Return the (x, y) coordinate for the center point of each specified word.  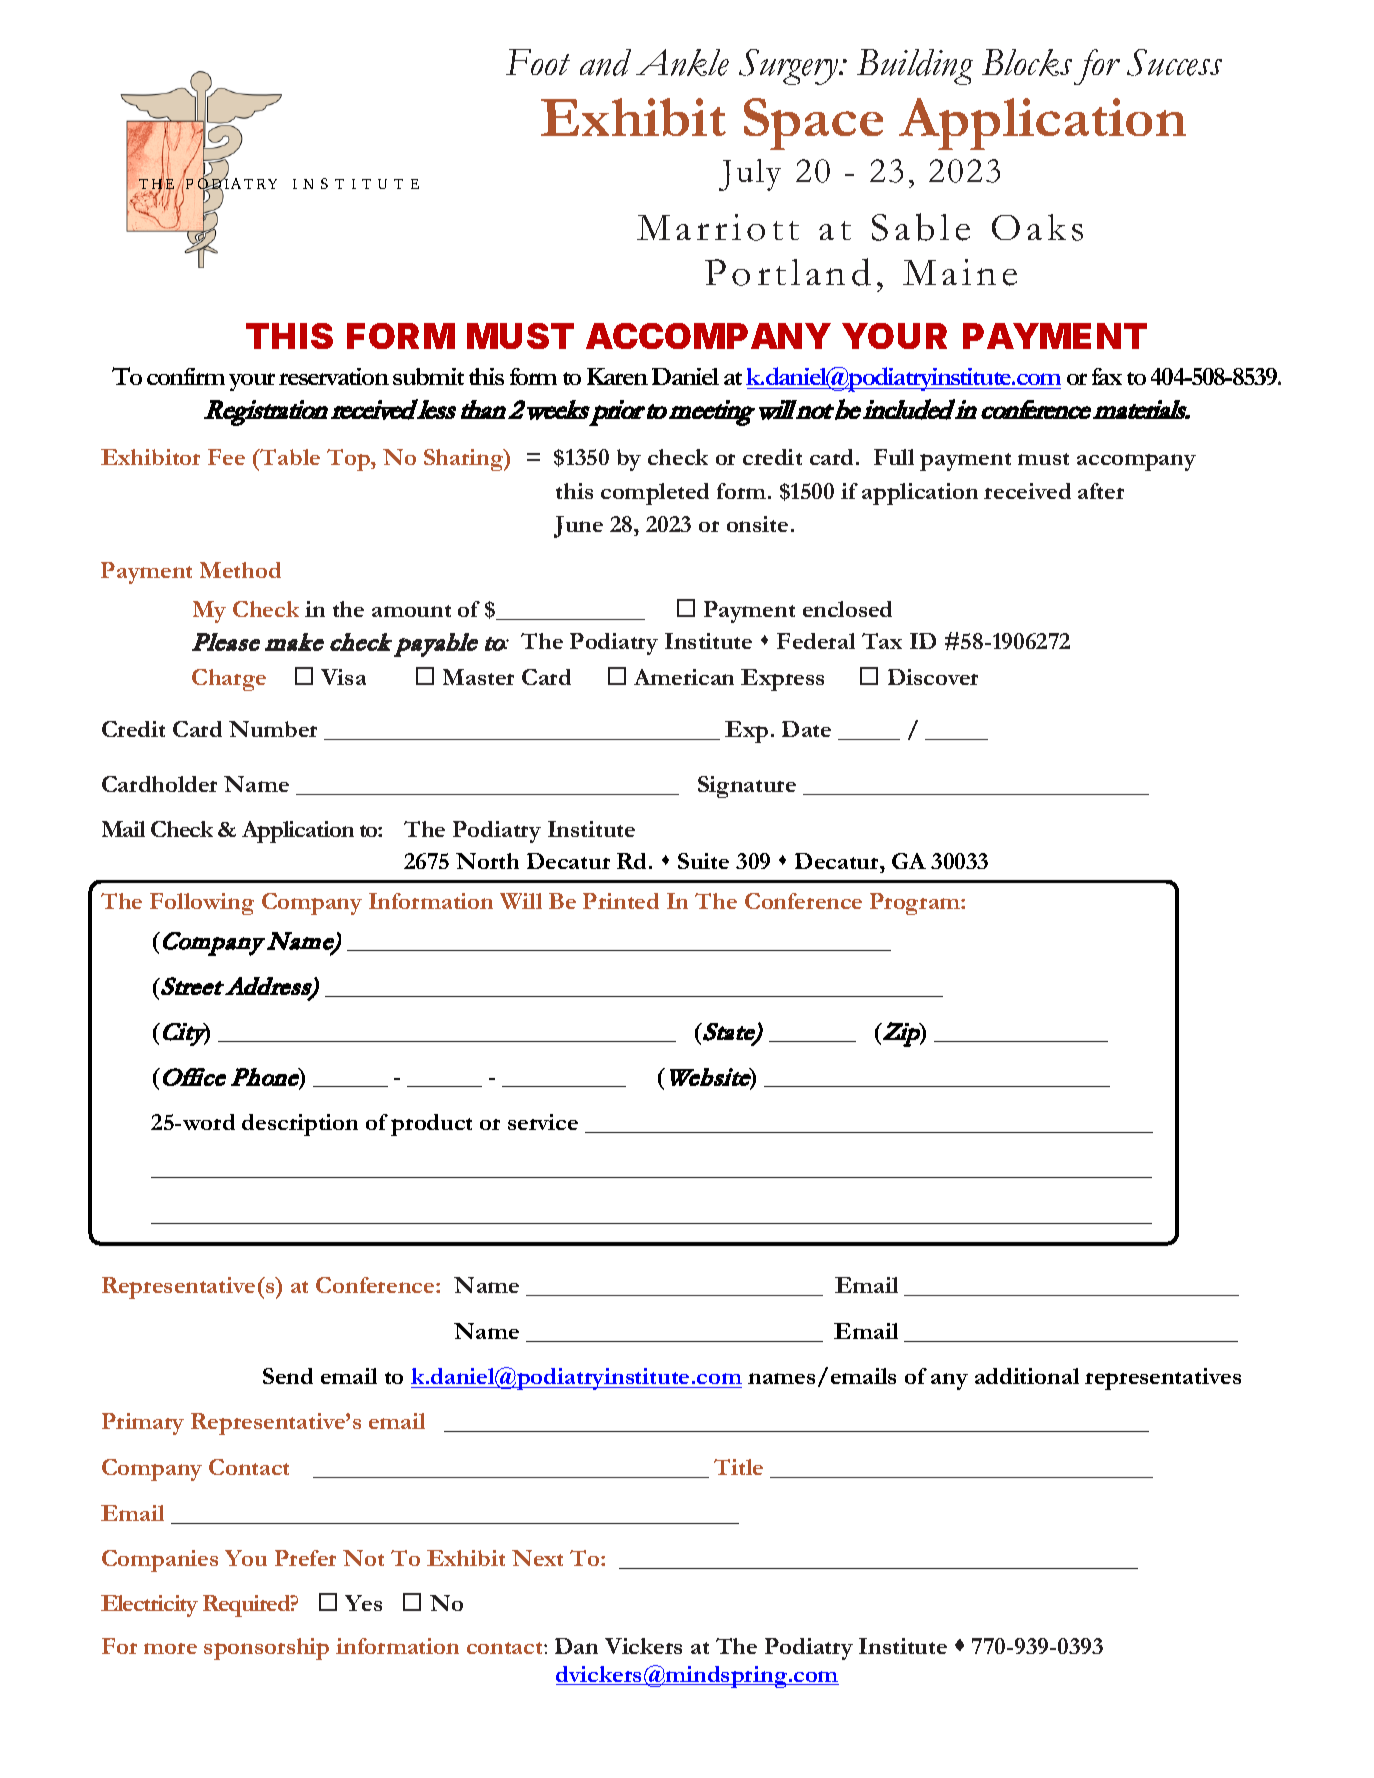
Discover (933, 677)
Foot (538, 62)
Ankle (682, 62)
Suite (703, 861)
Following (202, 904)
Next (537, 1558)
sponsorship (266, 1649)
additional (1027, 1376)
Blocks (1027, 62)
